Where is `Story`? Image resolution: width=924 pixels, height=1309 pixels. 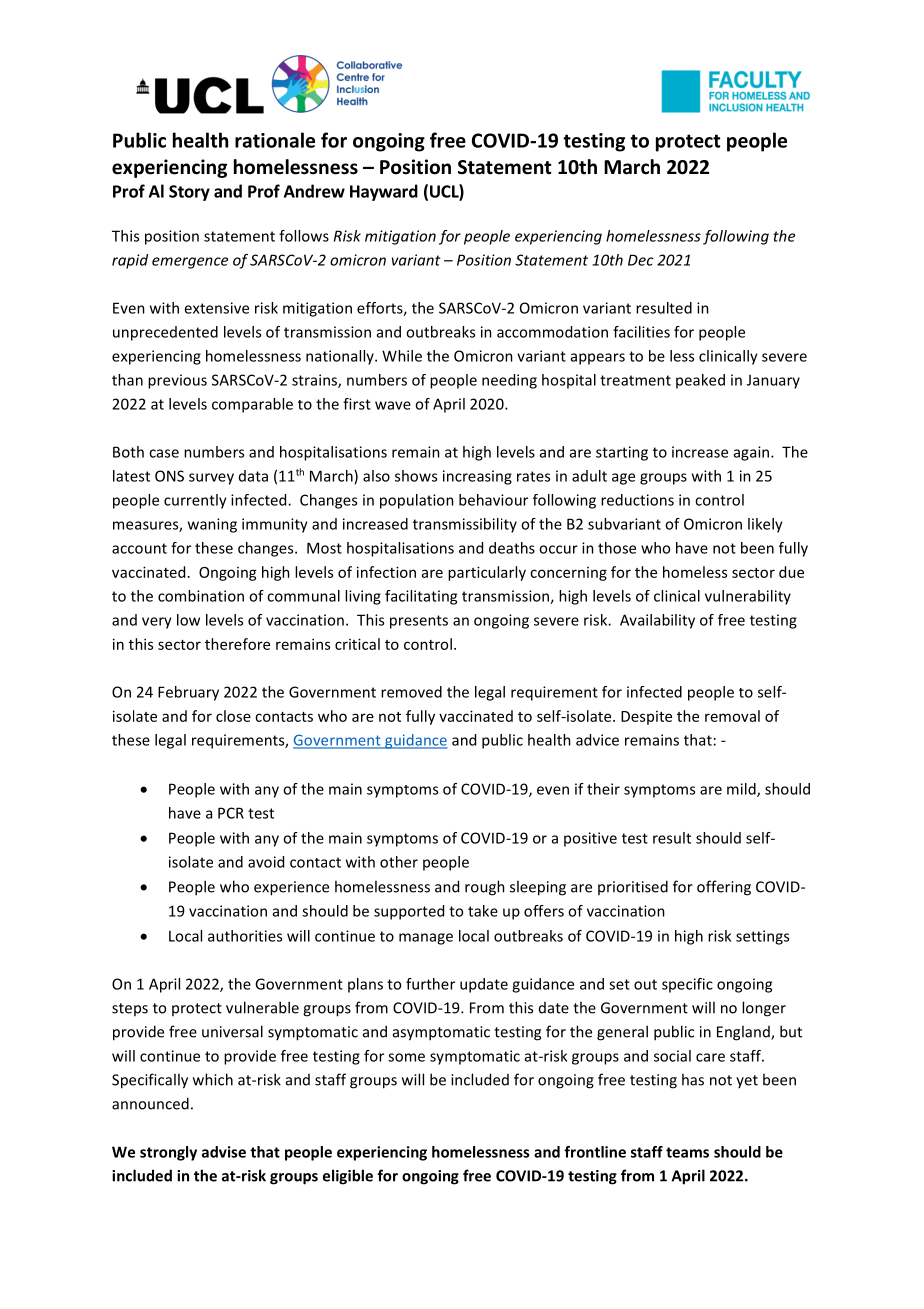
Story is located at coordinates (189, 193).
